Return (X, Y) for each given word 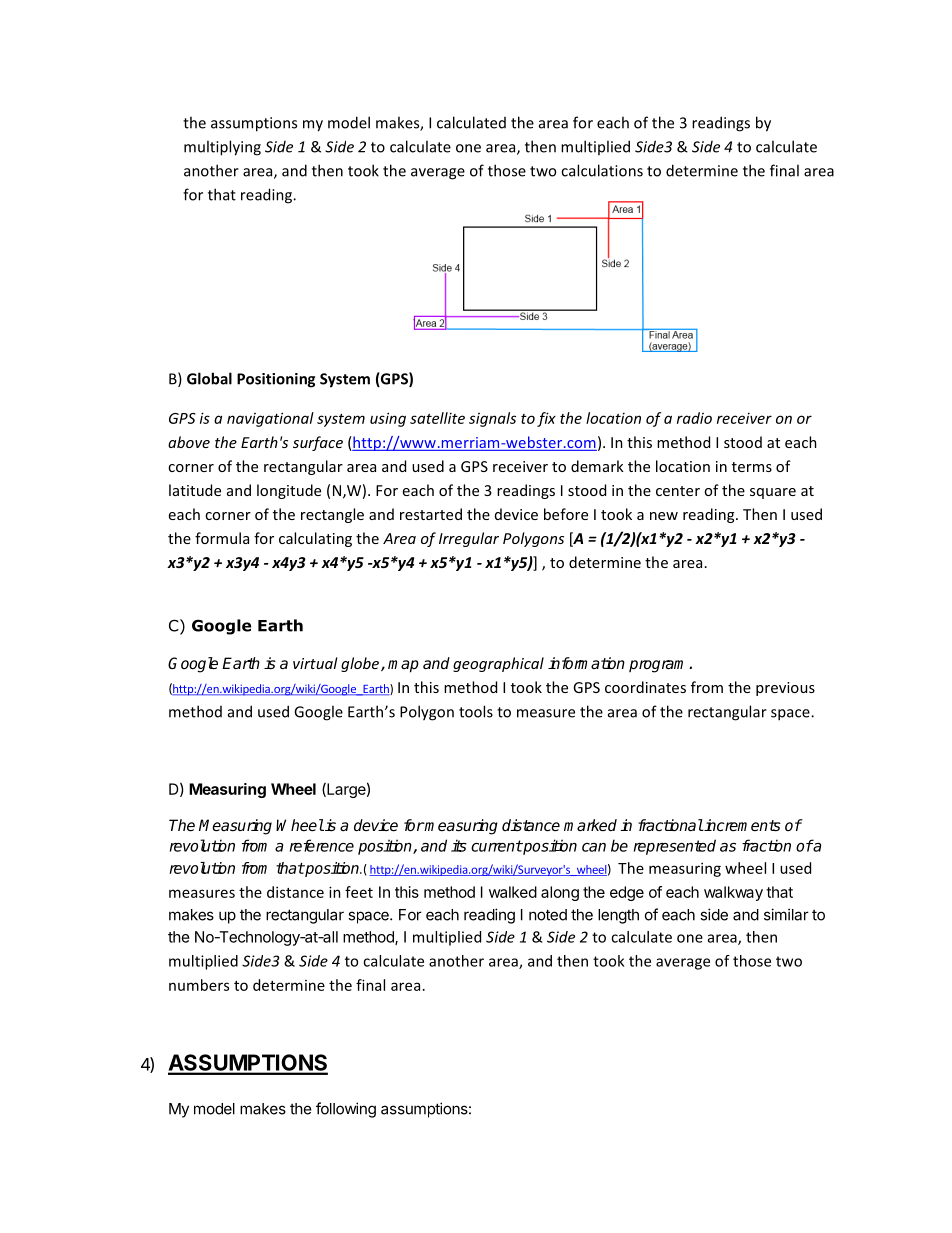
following (346, 1110)
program (659, 666)
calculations (602, 170)
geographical (498, 664)
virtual (315, 663)
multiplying (222, 148)
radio (694, 418)
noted (548, 915)
